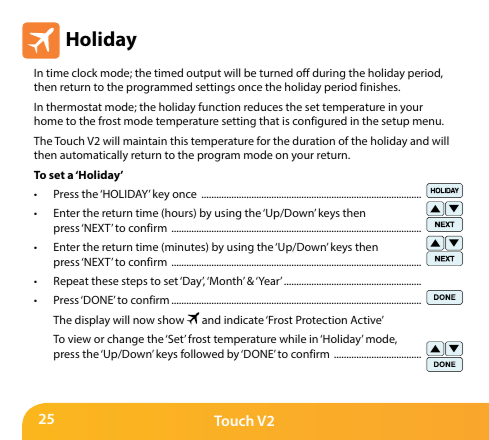  Describe the element at coordinates (79, 339) in the page. I see `view` at that location.
